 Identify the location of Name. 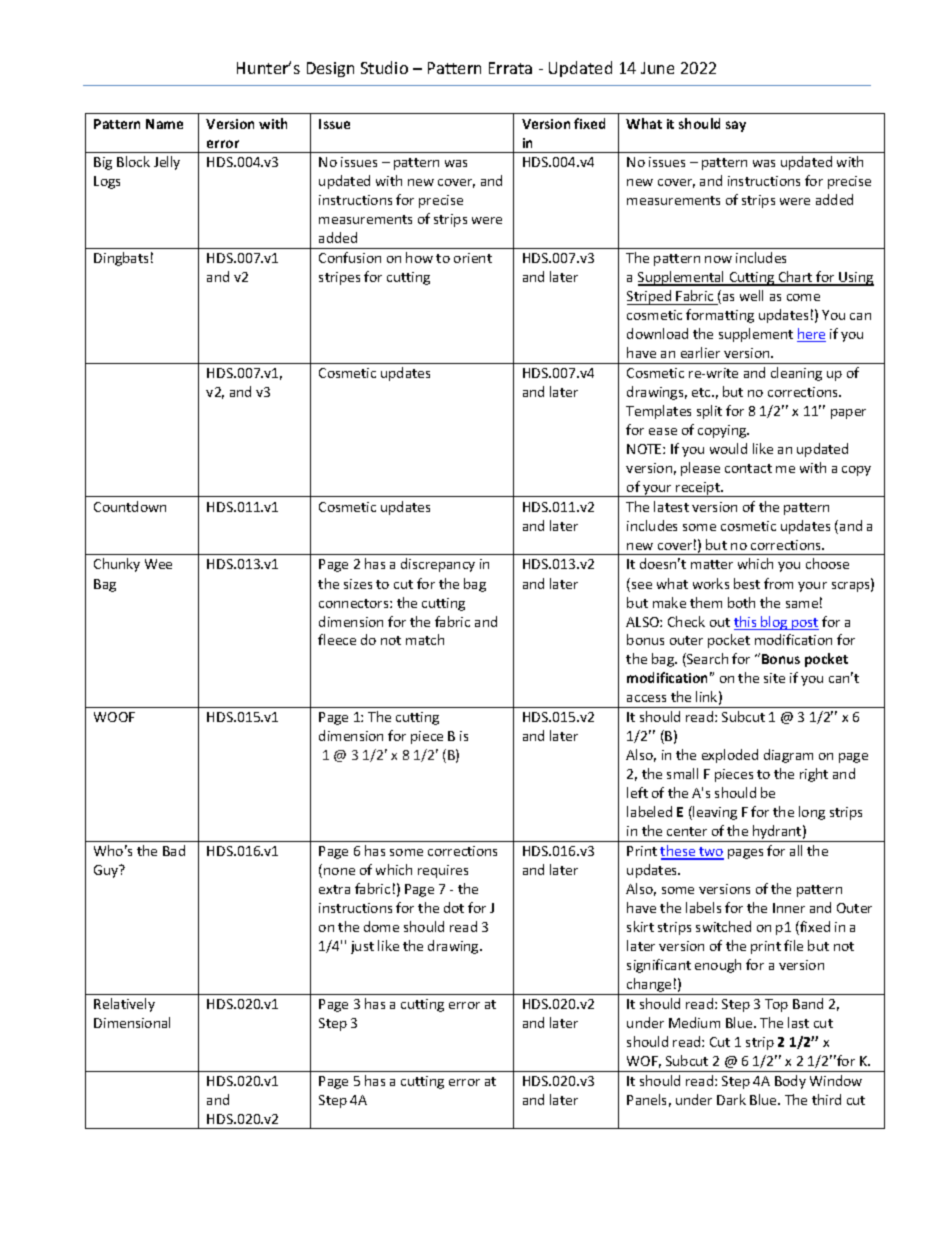
(164, 124).
